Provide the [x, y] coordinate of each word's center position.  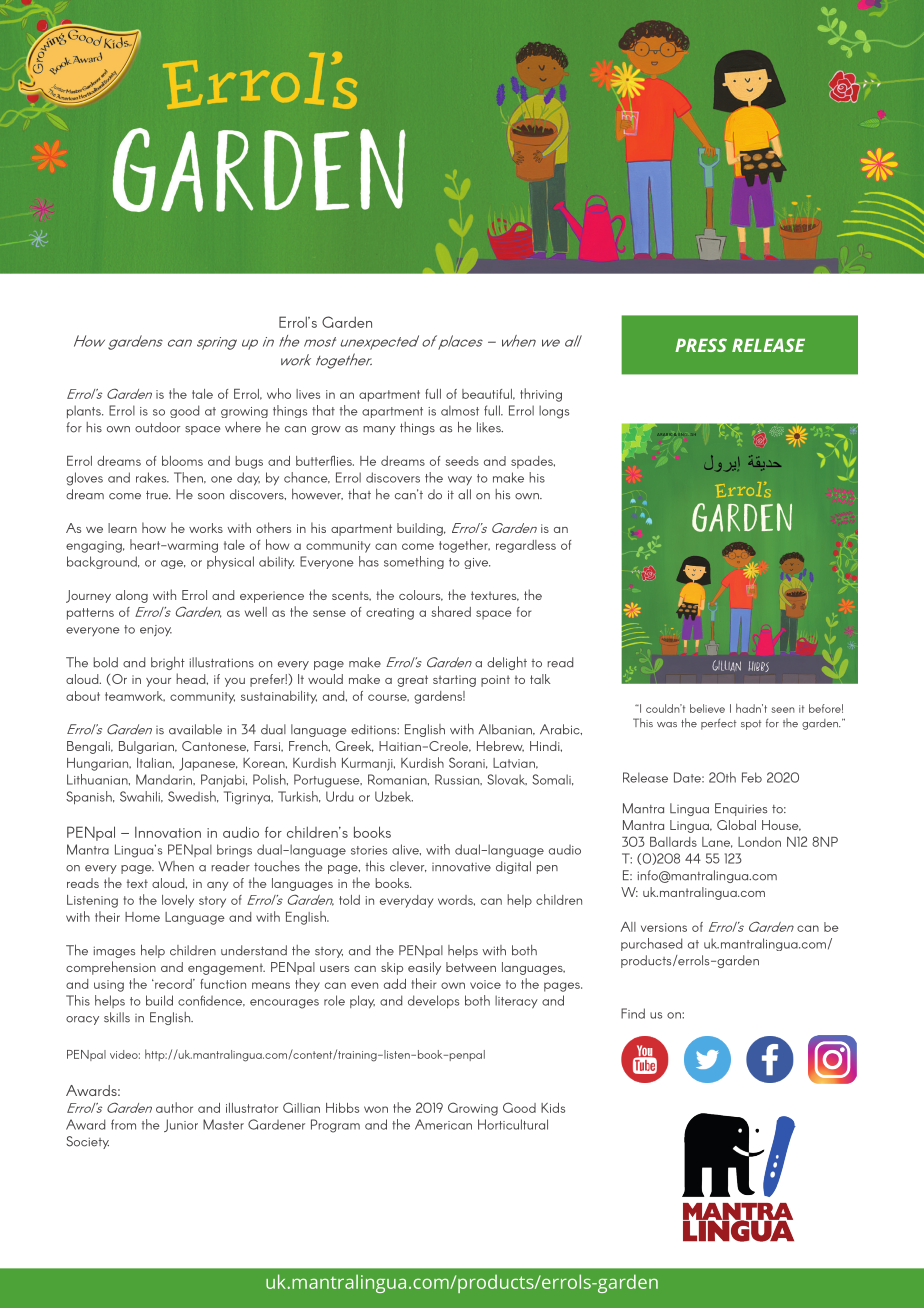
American [443, 1124]
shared [451, 611]
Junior [181, 1125]
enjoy [156, 631]
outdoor [157, 427]
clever [408, 866]
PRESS [701, 345]
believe [707, 708]
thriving [541, 395]
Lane [717, 842]
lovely [178, 901]
